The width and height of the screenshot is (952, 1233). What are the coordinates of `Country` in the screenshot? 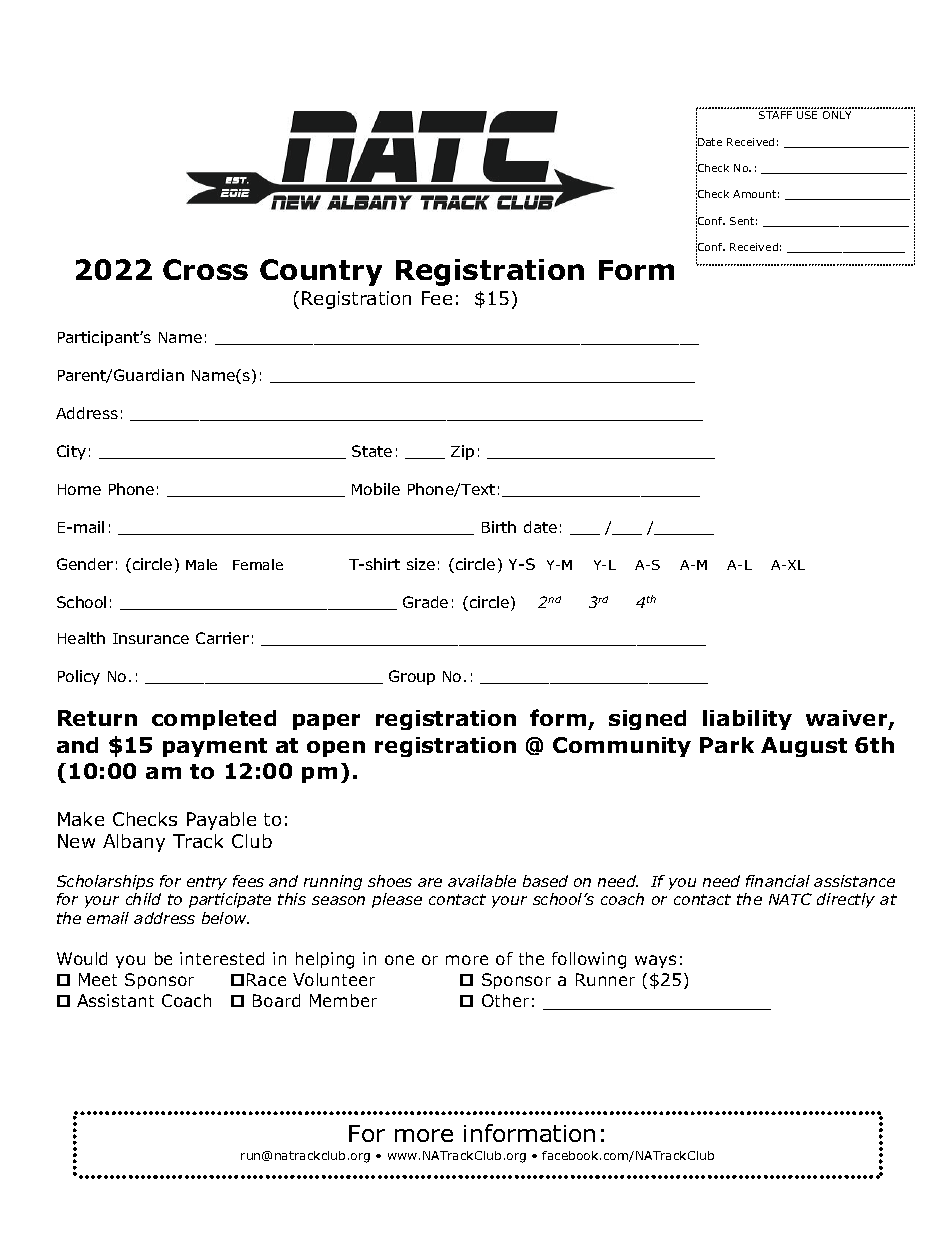 It's located at (321, 272).
